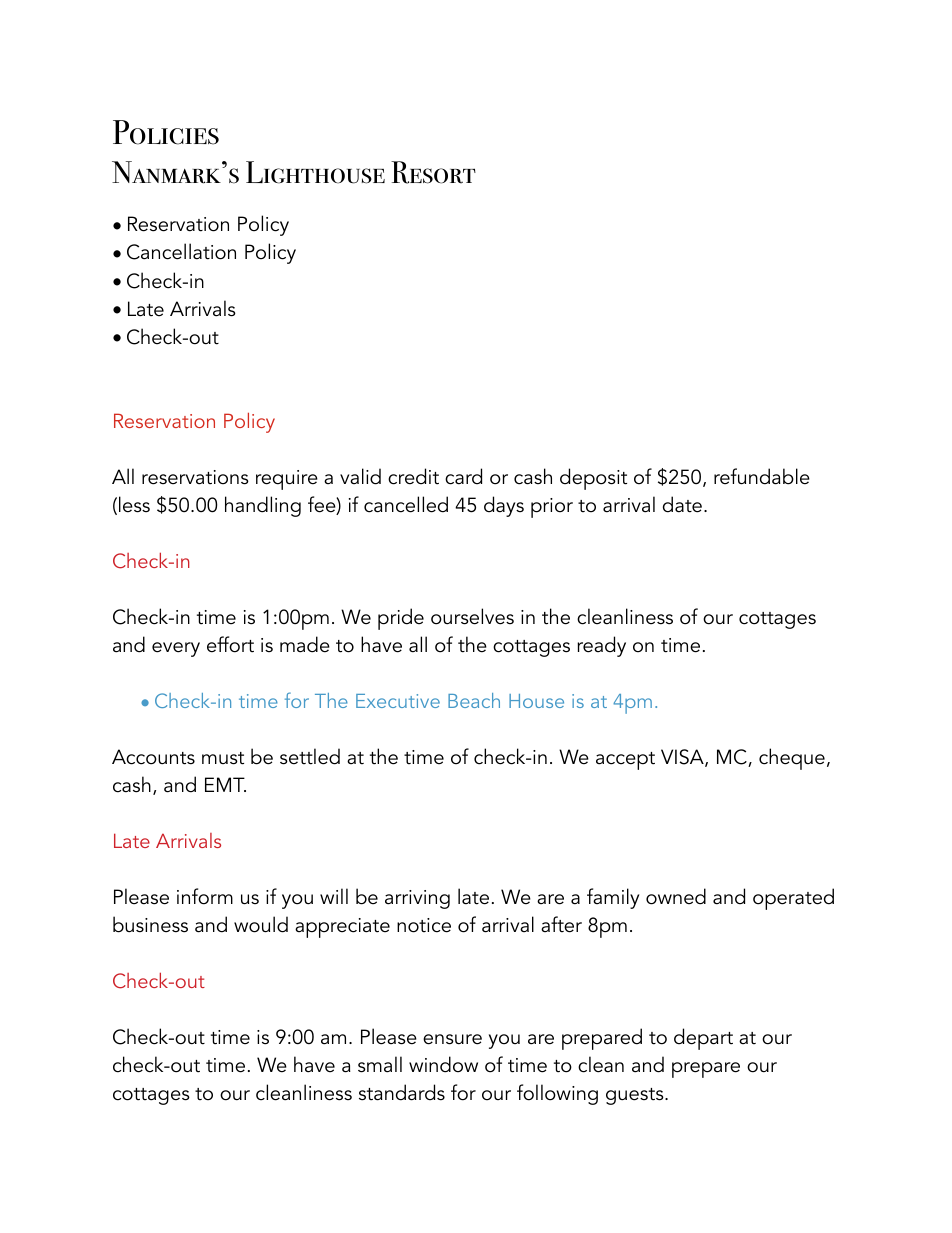 This page has width=952, height=1233. I want to click on depart, so click(703, 1039).
